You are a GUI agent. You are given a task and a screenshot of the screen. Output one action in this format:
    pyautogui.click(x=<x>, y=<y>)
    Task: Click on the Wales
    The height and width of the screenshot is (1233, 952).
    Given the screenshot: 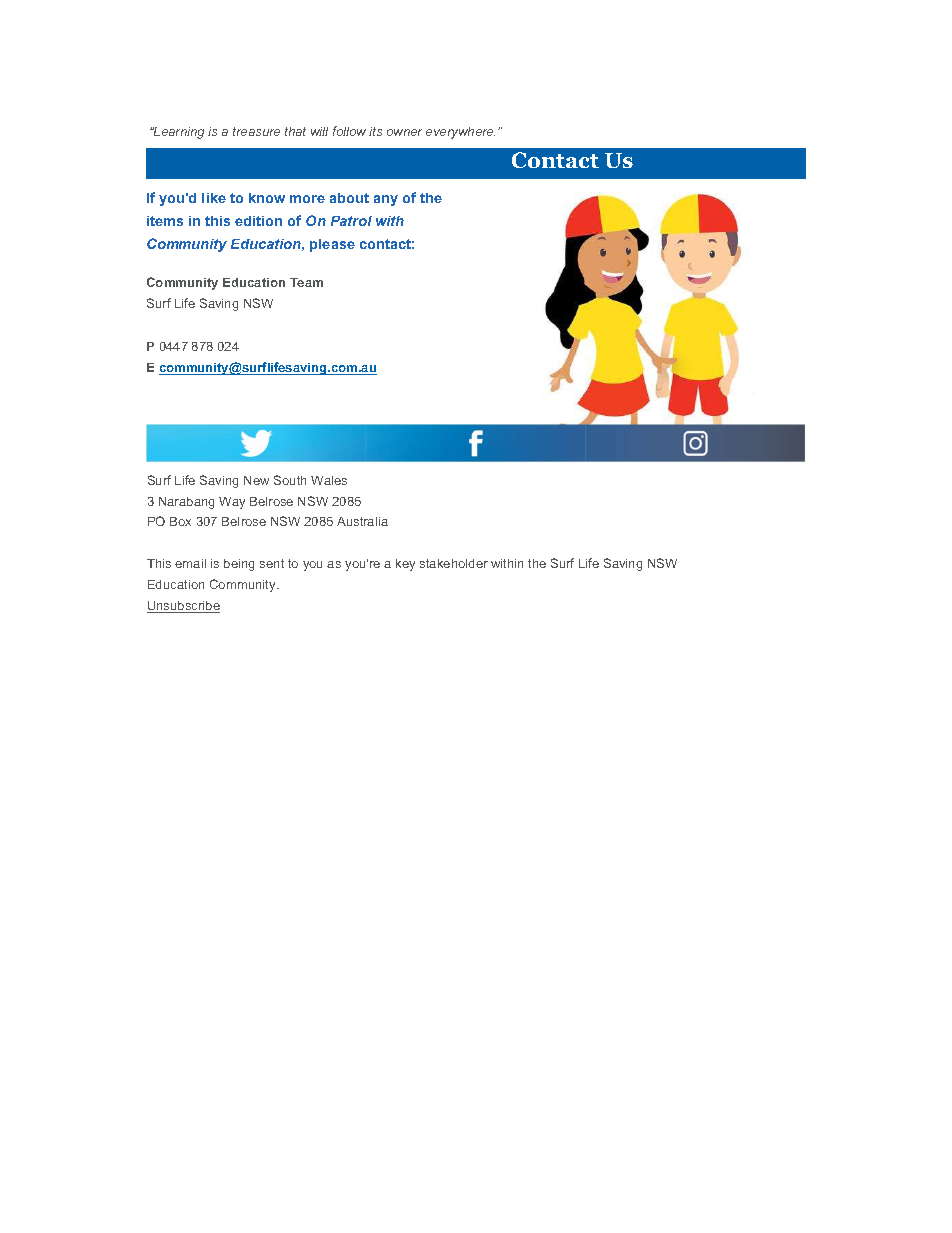 What is the action you would take?
    pyautogui.click(x=329, y=480)
